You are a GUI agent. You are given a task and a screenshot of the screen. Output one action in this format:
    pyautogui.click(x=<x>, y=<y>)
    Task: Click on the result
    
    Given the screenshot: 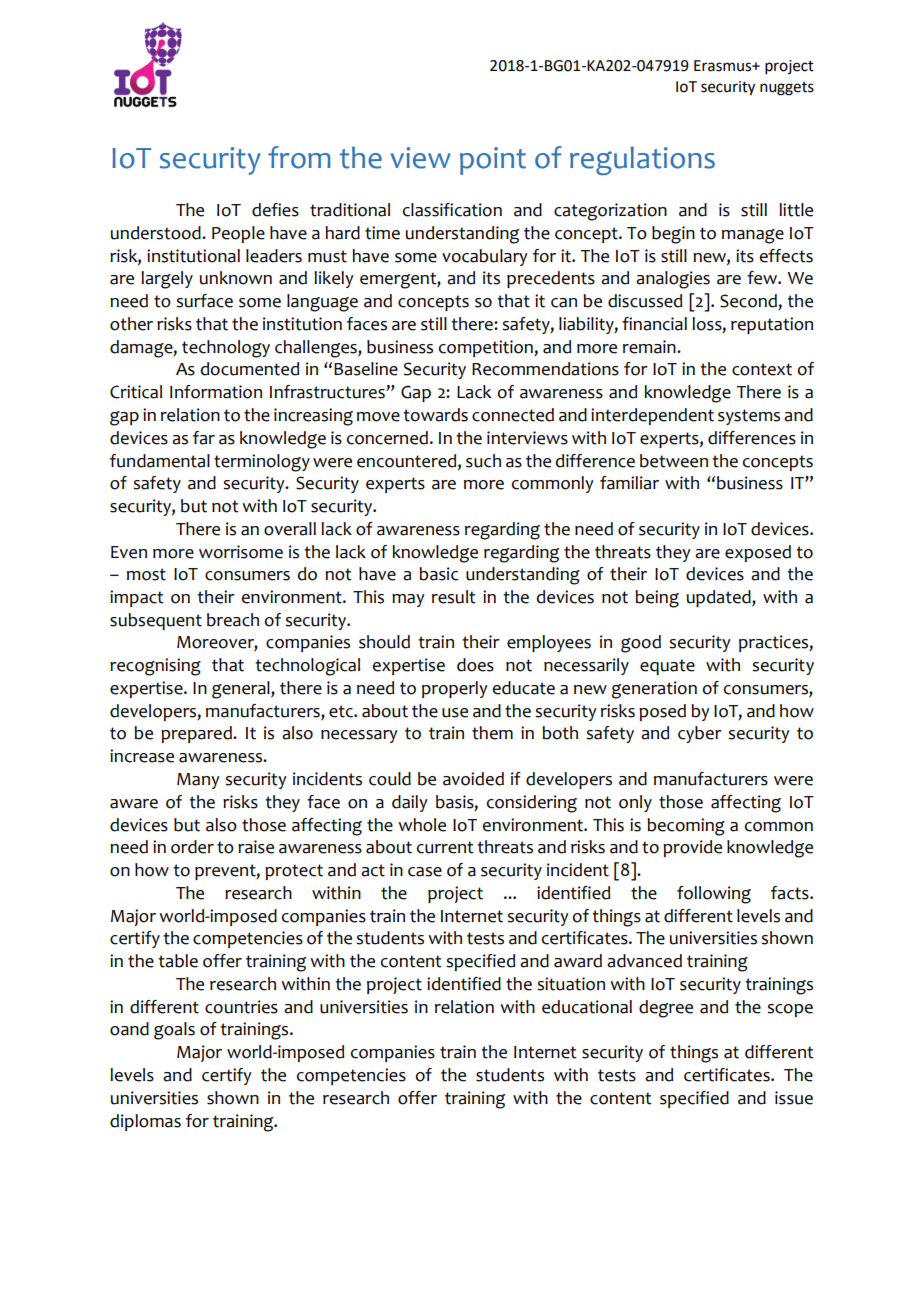 What is the action you would take?
    pyautogui.click(x=454, y=597)
